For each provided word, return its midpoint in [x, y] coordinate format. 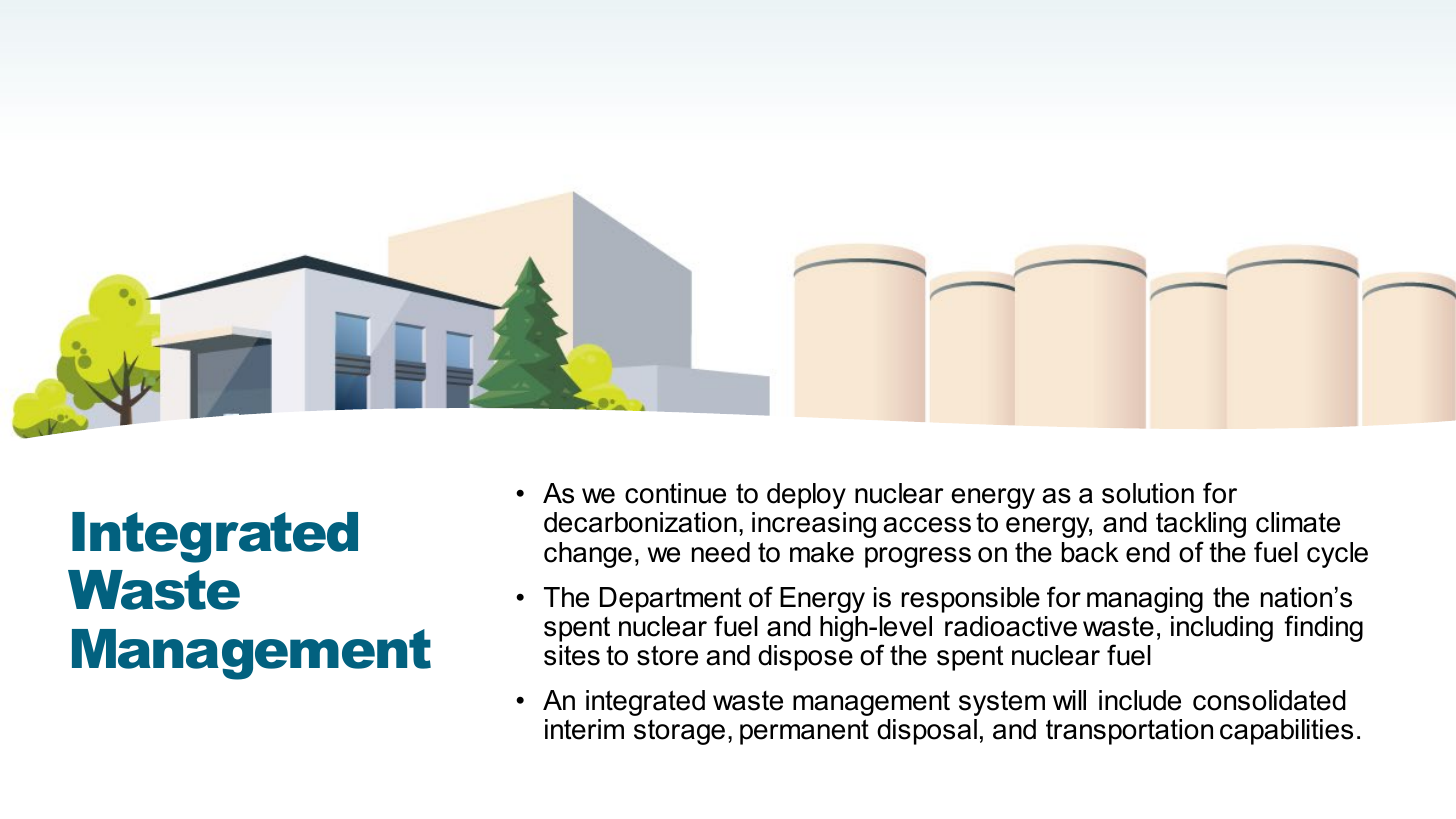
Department [671, 601]
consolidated [1269, 700]
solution [1148, 493]
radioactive [1011, 626]
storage [679, 732]
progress [918, 557]
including [1222, 629]
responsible [971, 600]
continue [675, 493]
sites [572, 655]
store [667, 655]
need [721, 552]
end [1148, 552]
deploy [806, 496]
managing [1145, 600]
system [1002, 703]
